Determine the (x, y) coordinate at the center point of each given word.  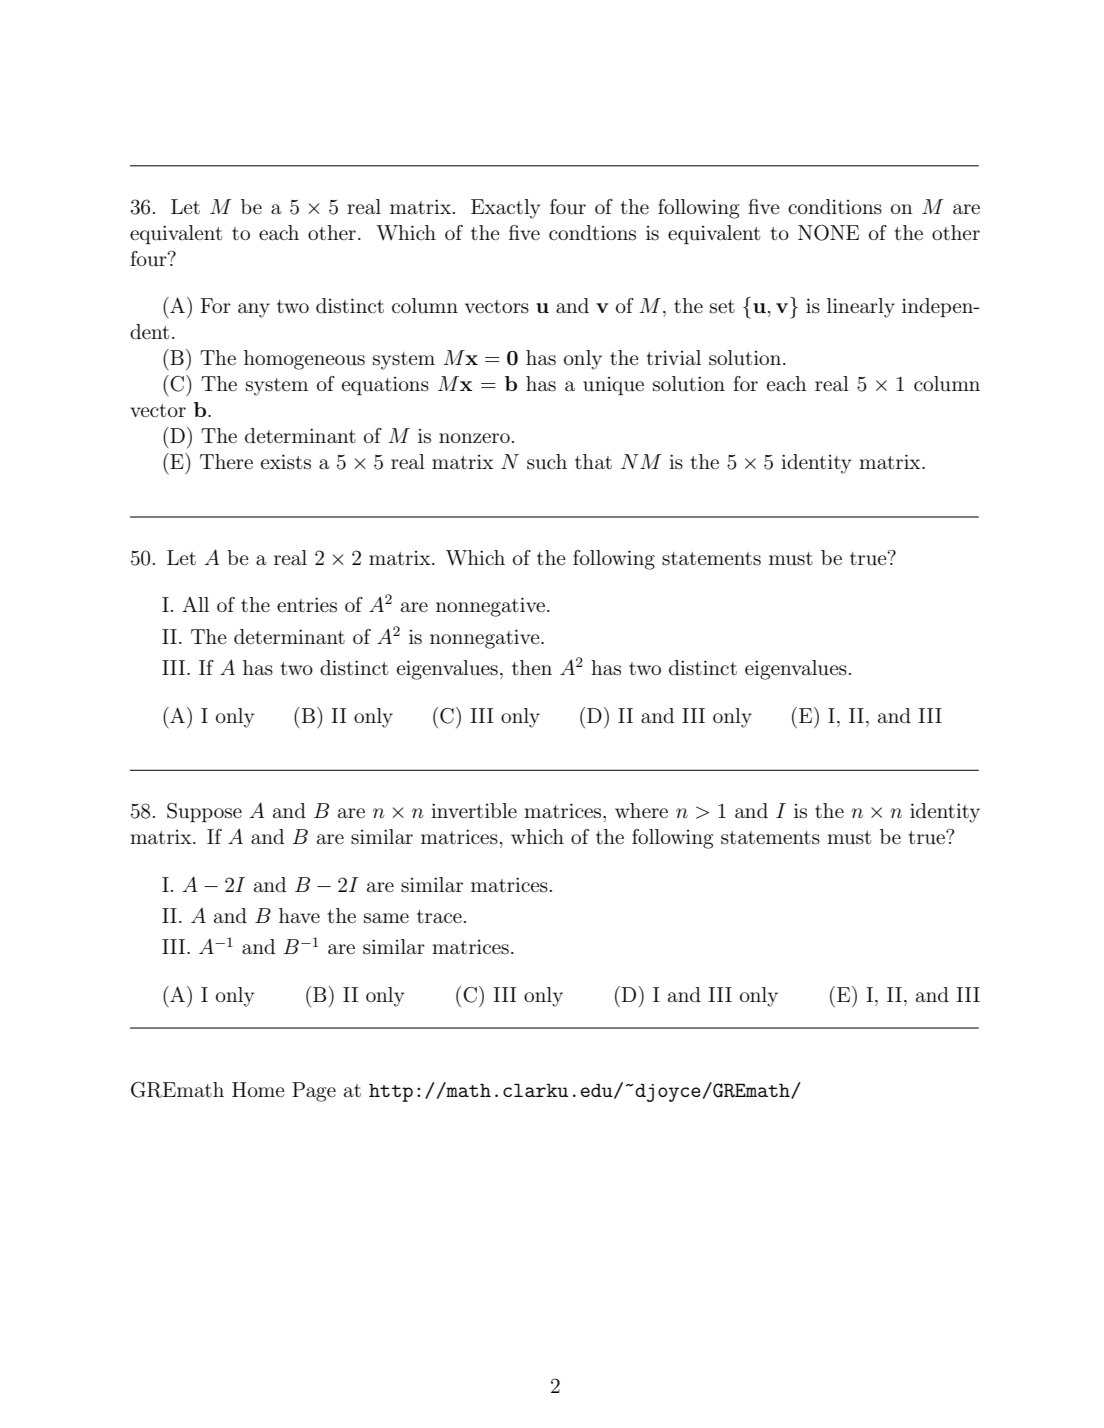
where (641, 810)
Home (258, 1089)
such (547, 462)
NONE (828, 233)
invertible (474, 810)
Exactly (505, 209)
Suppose (204, 812)
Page (314, 1092)
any (254, 310)
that (593, 462)
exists (286, 462)
